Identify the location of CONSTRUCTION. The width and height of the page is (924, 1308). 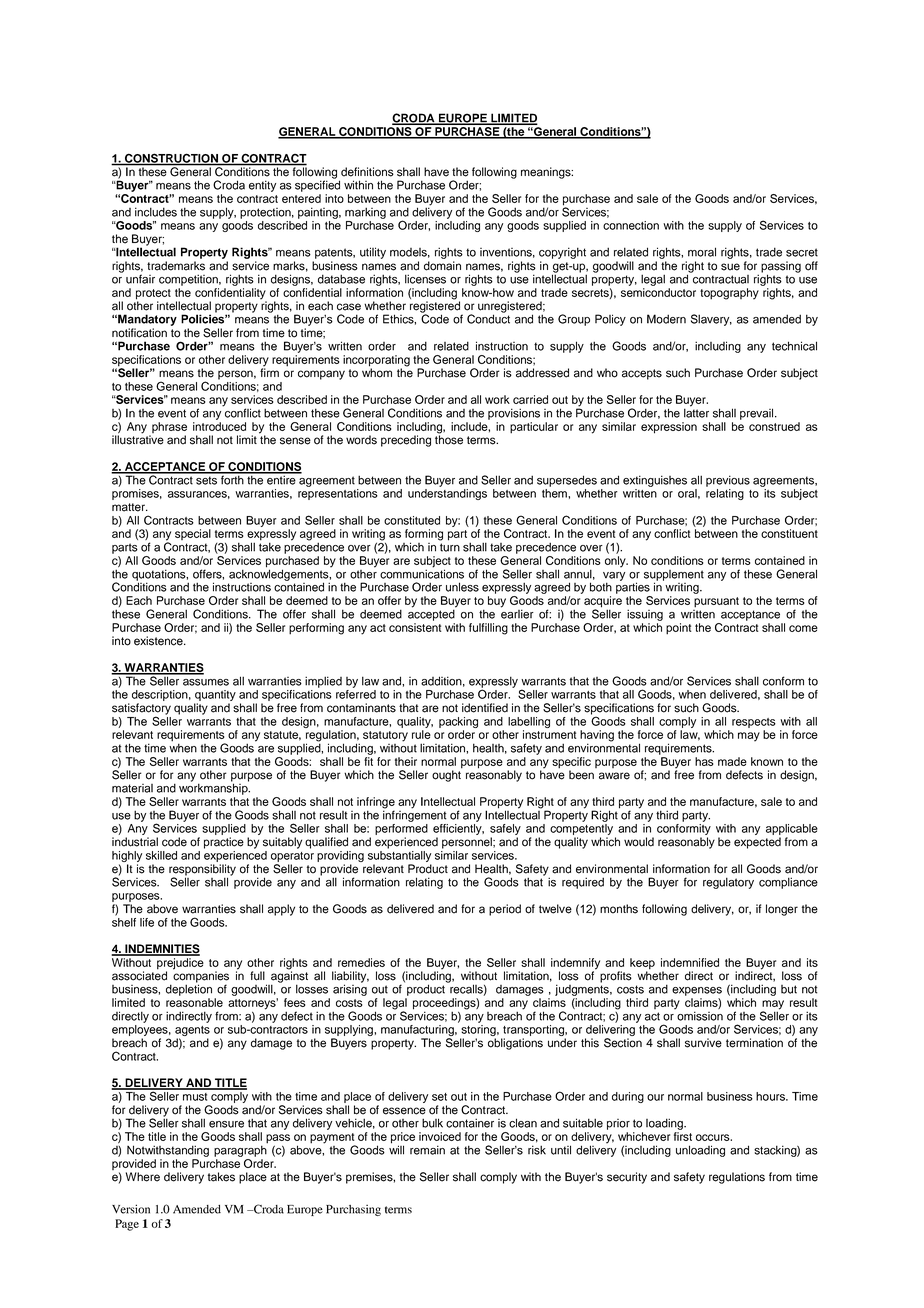
(171, 159).
